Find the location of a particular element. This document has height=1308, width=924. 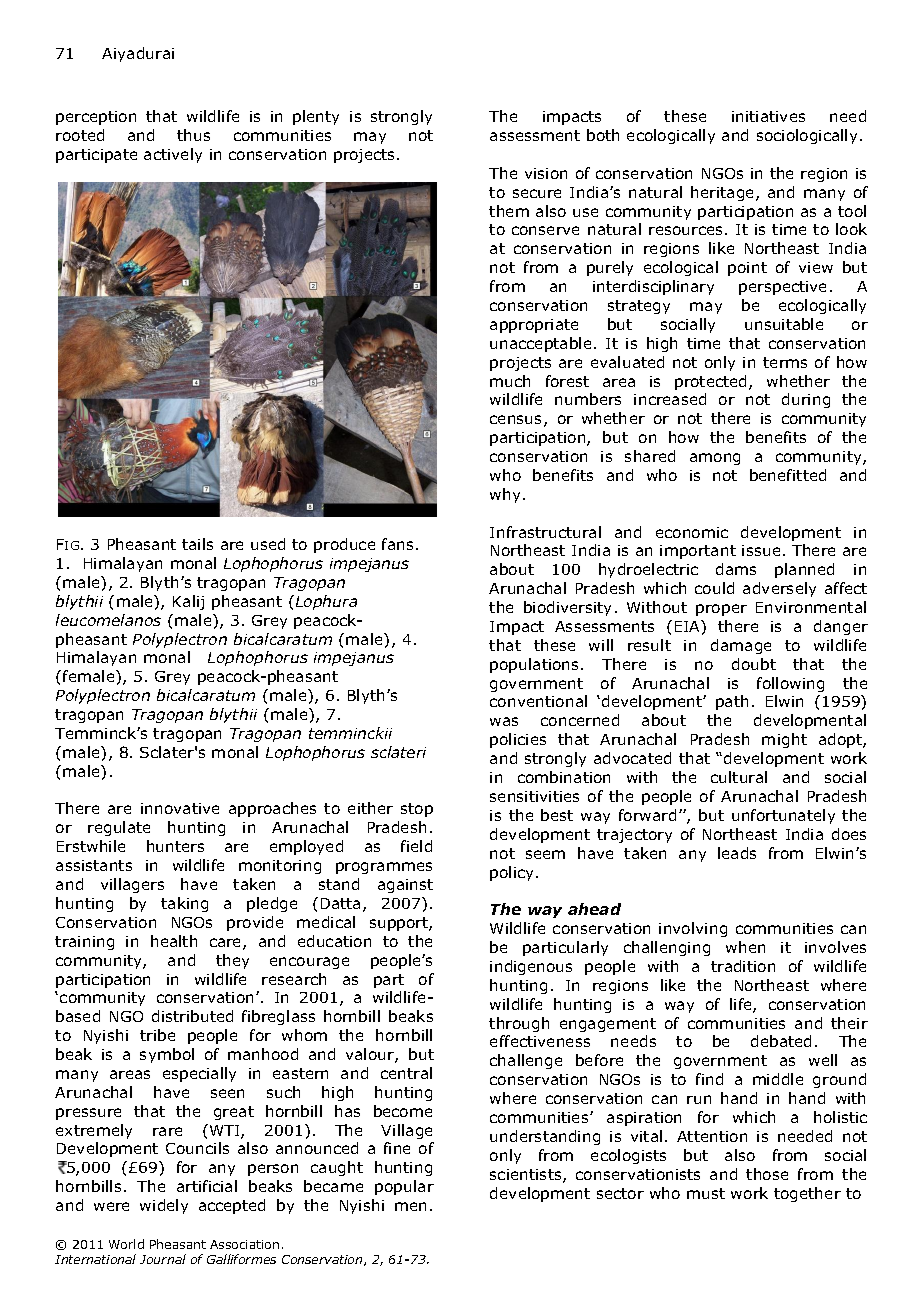

was is located at coordinates (504, 721).
